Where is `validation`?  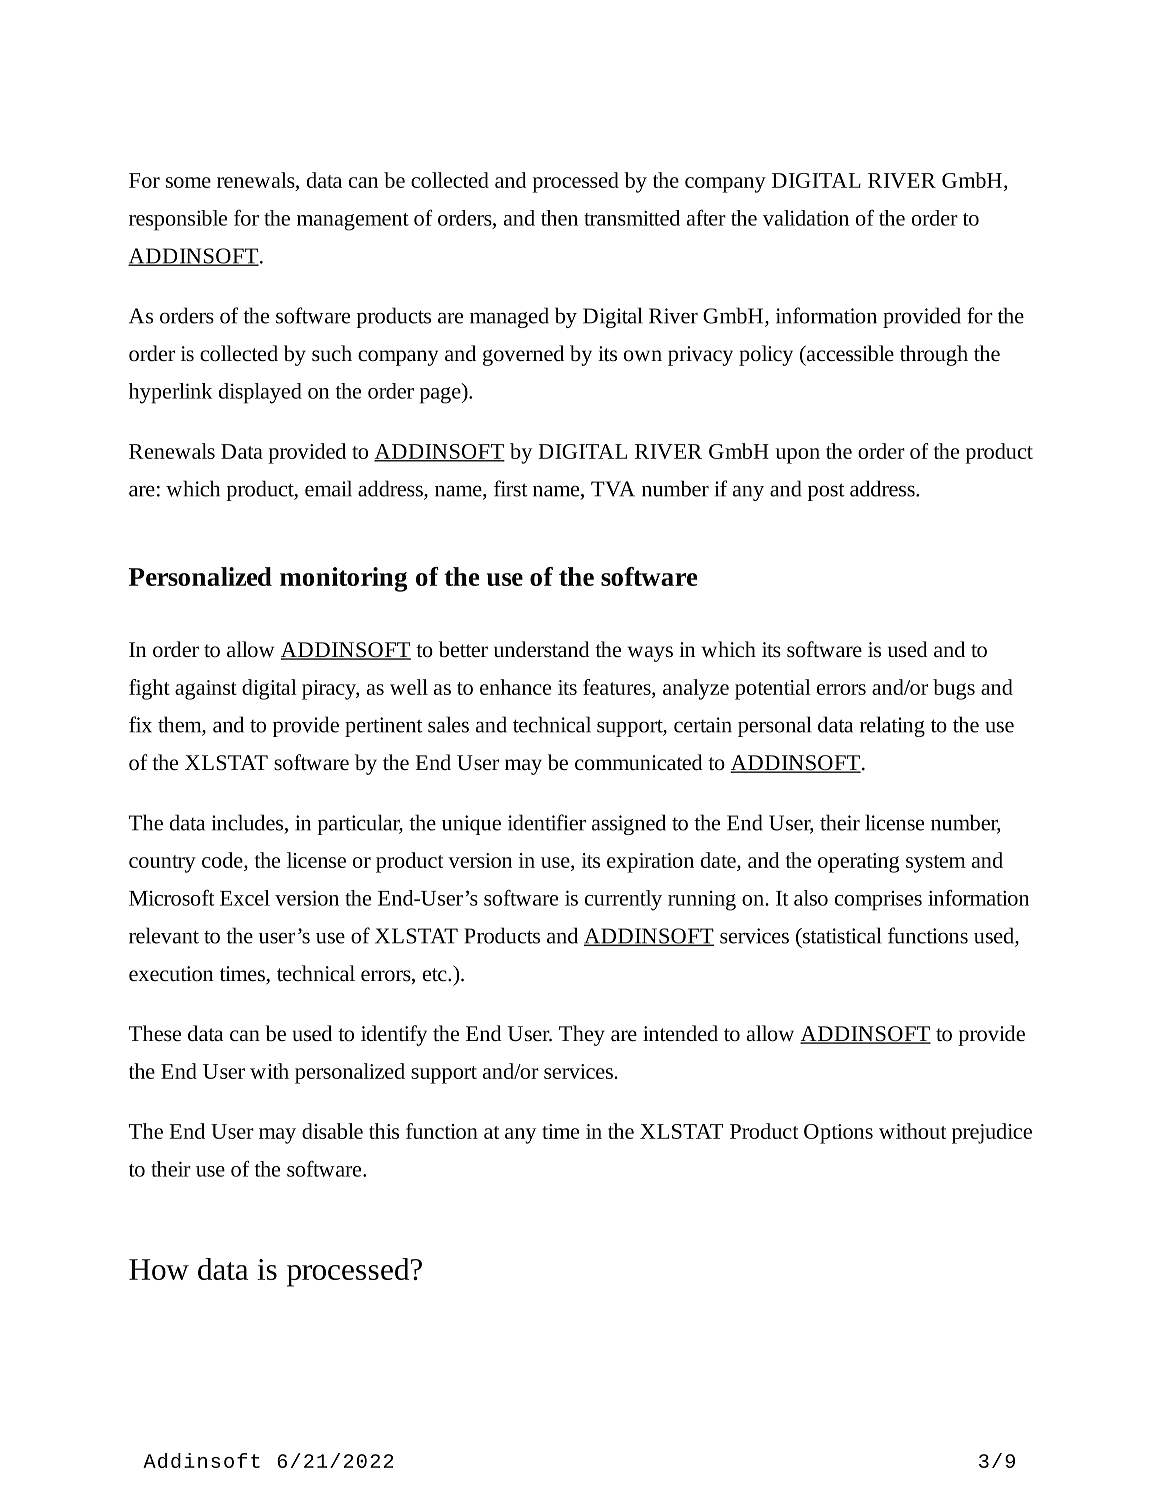
validation is located at coordinates (806, 218).
